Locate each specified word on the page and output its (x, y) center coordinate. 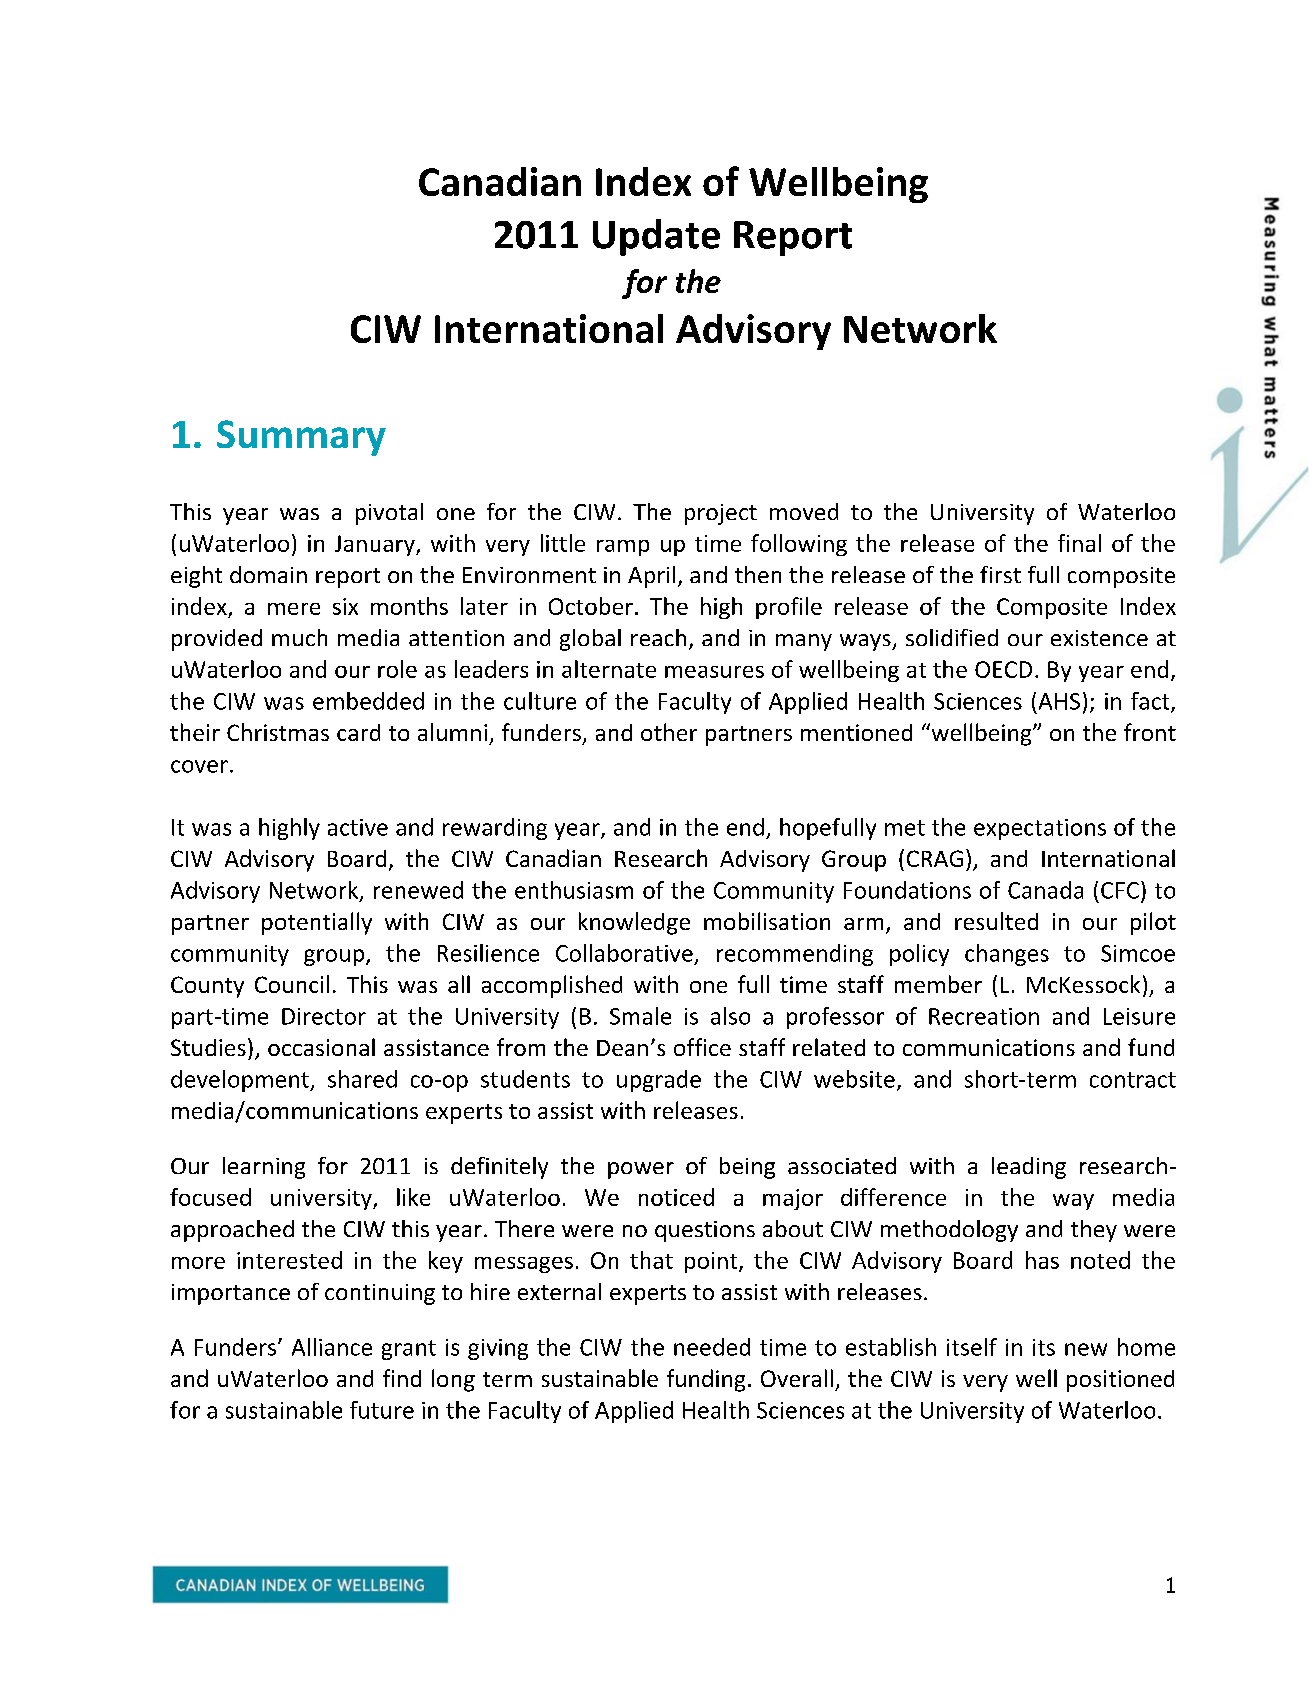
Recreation (984, 1016)
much (299, 637)
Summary (301, 438)
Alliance (332, 1347)
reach (658, 637)
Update (656, 237)
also (730, 1016)
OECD (1003, 669)
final (1079, 543)
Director (324, 1016)
